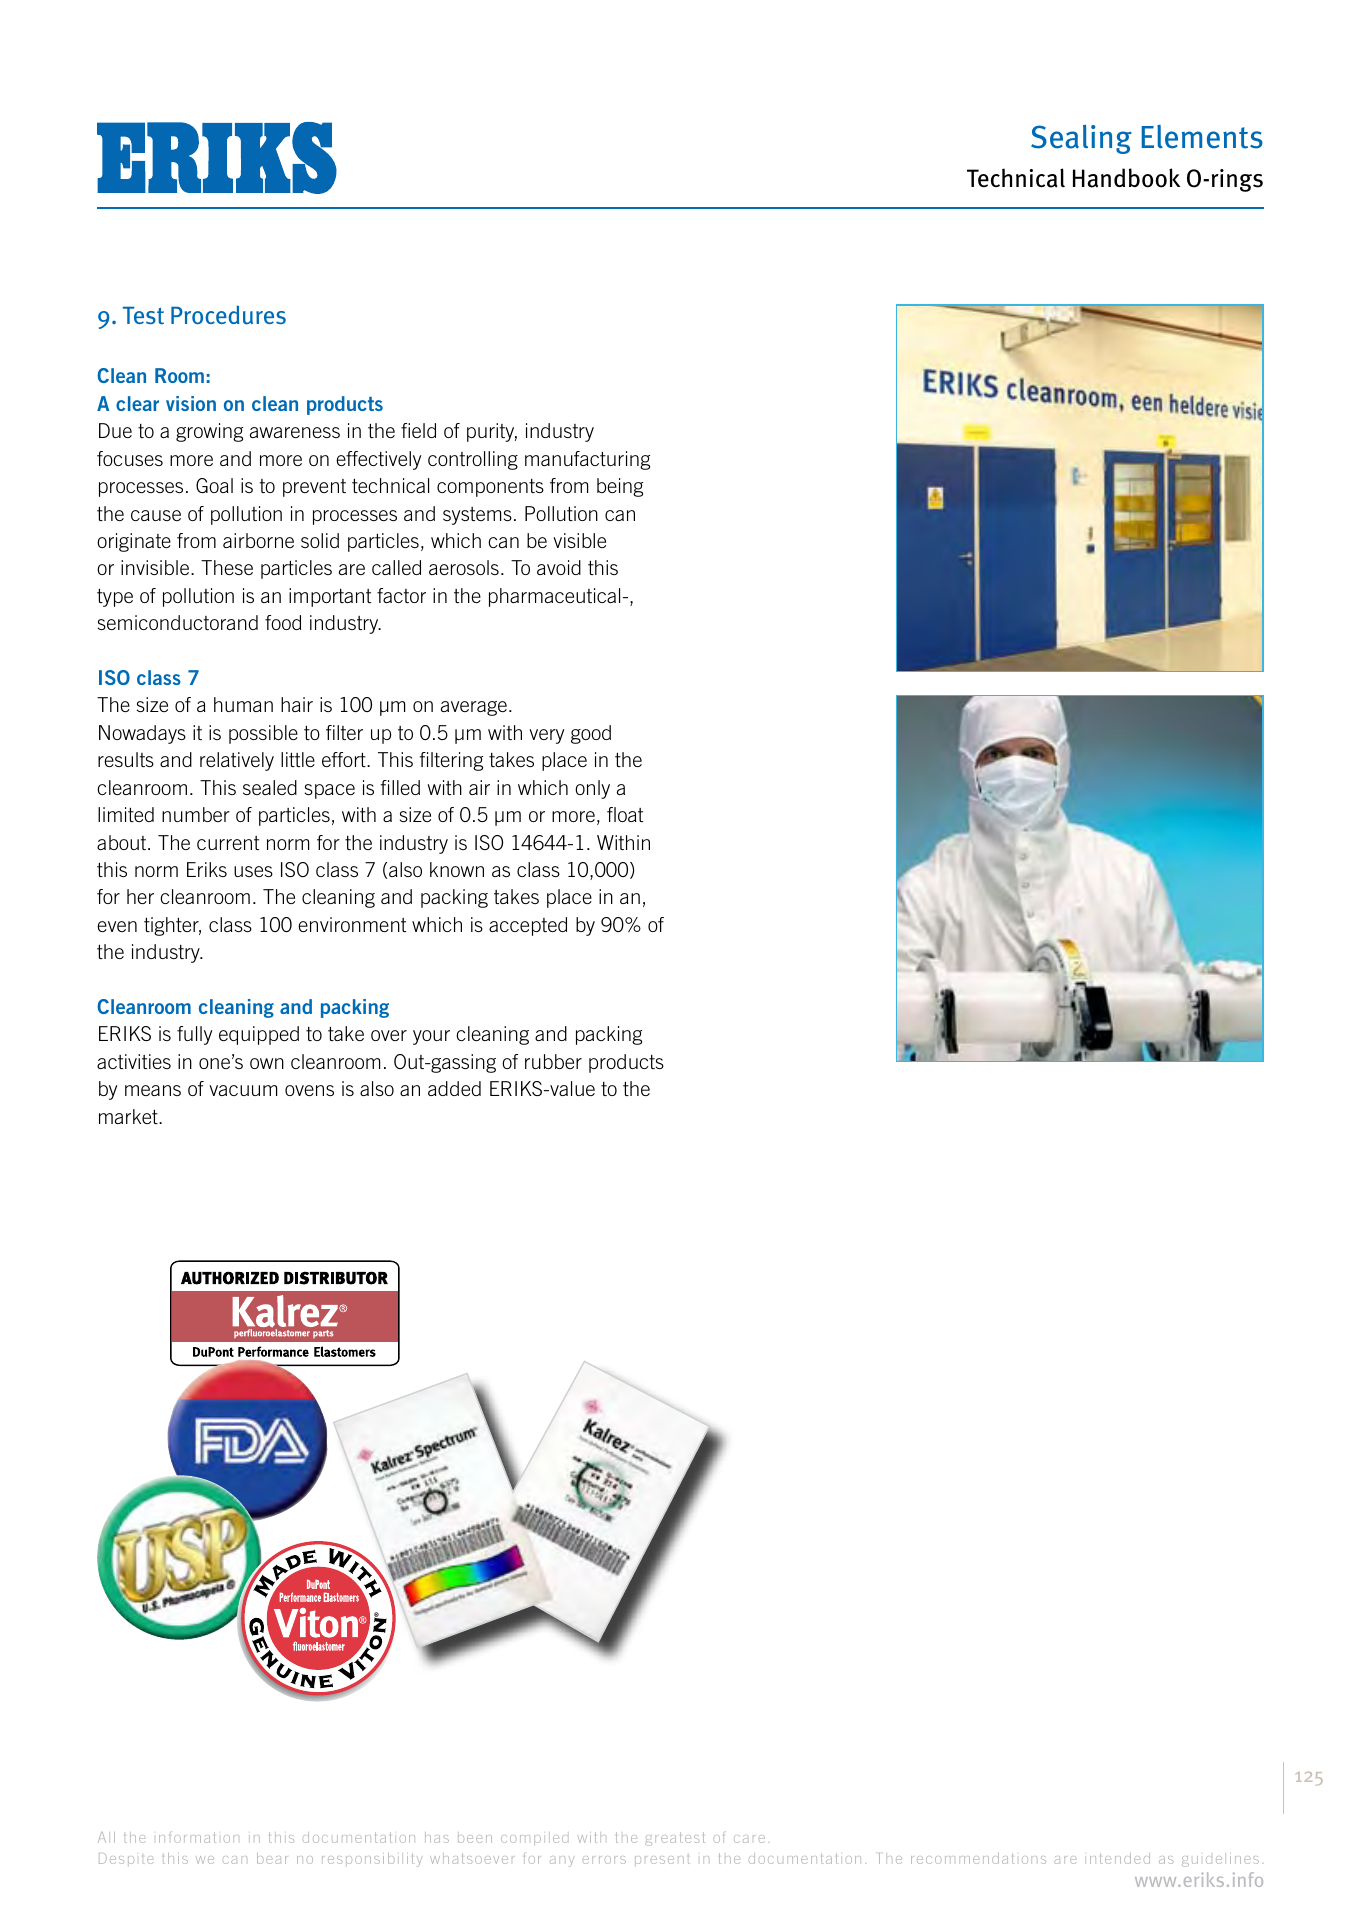 The width and height of the document is (1361, 1924). Describe the element at coordinates (587, 460) in the document. I see `manufacturing` at that location.
